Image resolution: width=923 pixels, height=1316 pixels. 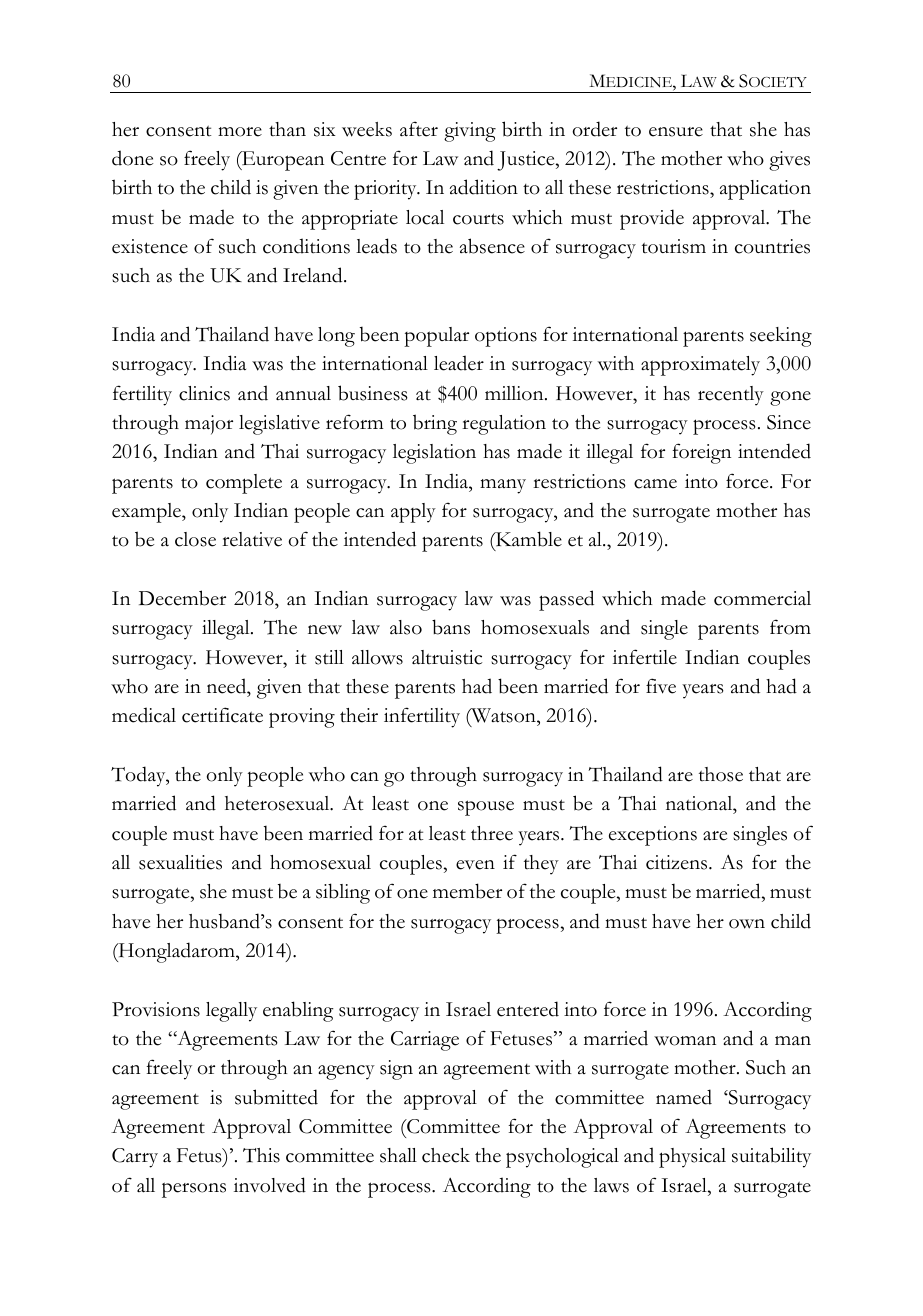 What do you see at coordinates (413, 513) in the screenshot?
I see `apply` at bounding box center [413, 513].
